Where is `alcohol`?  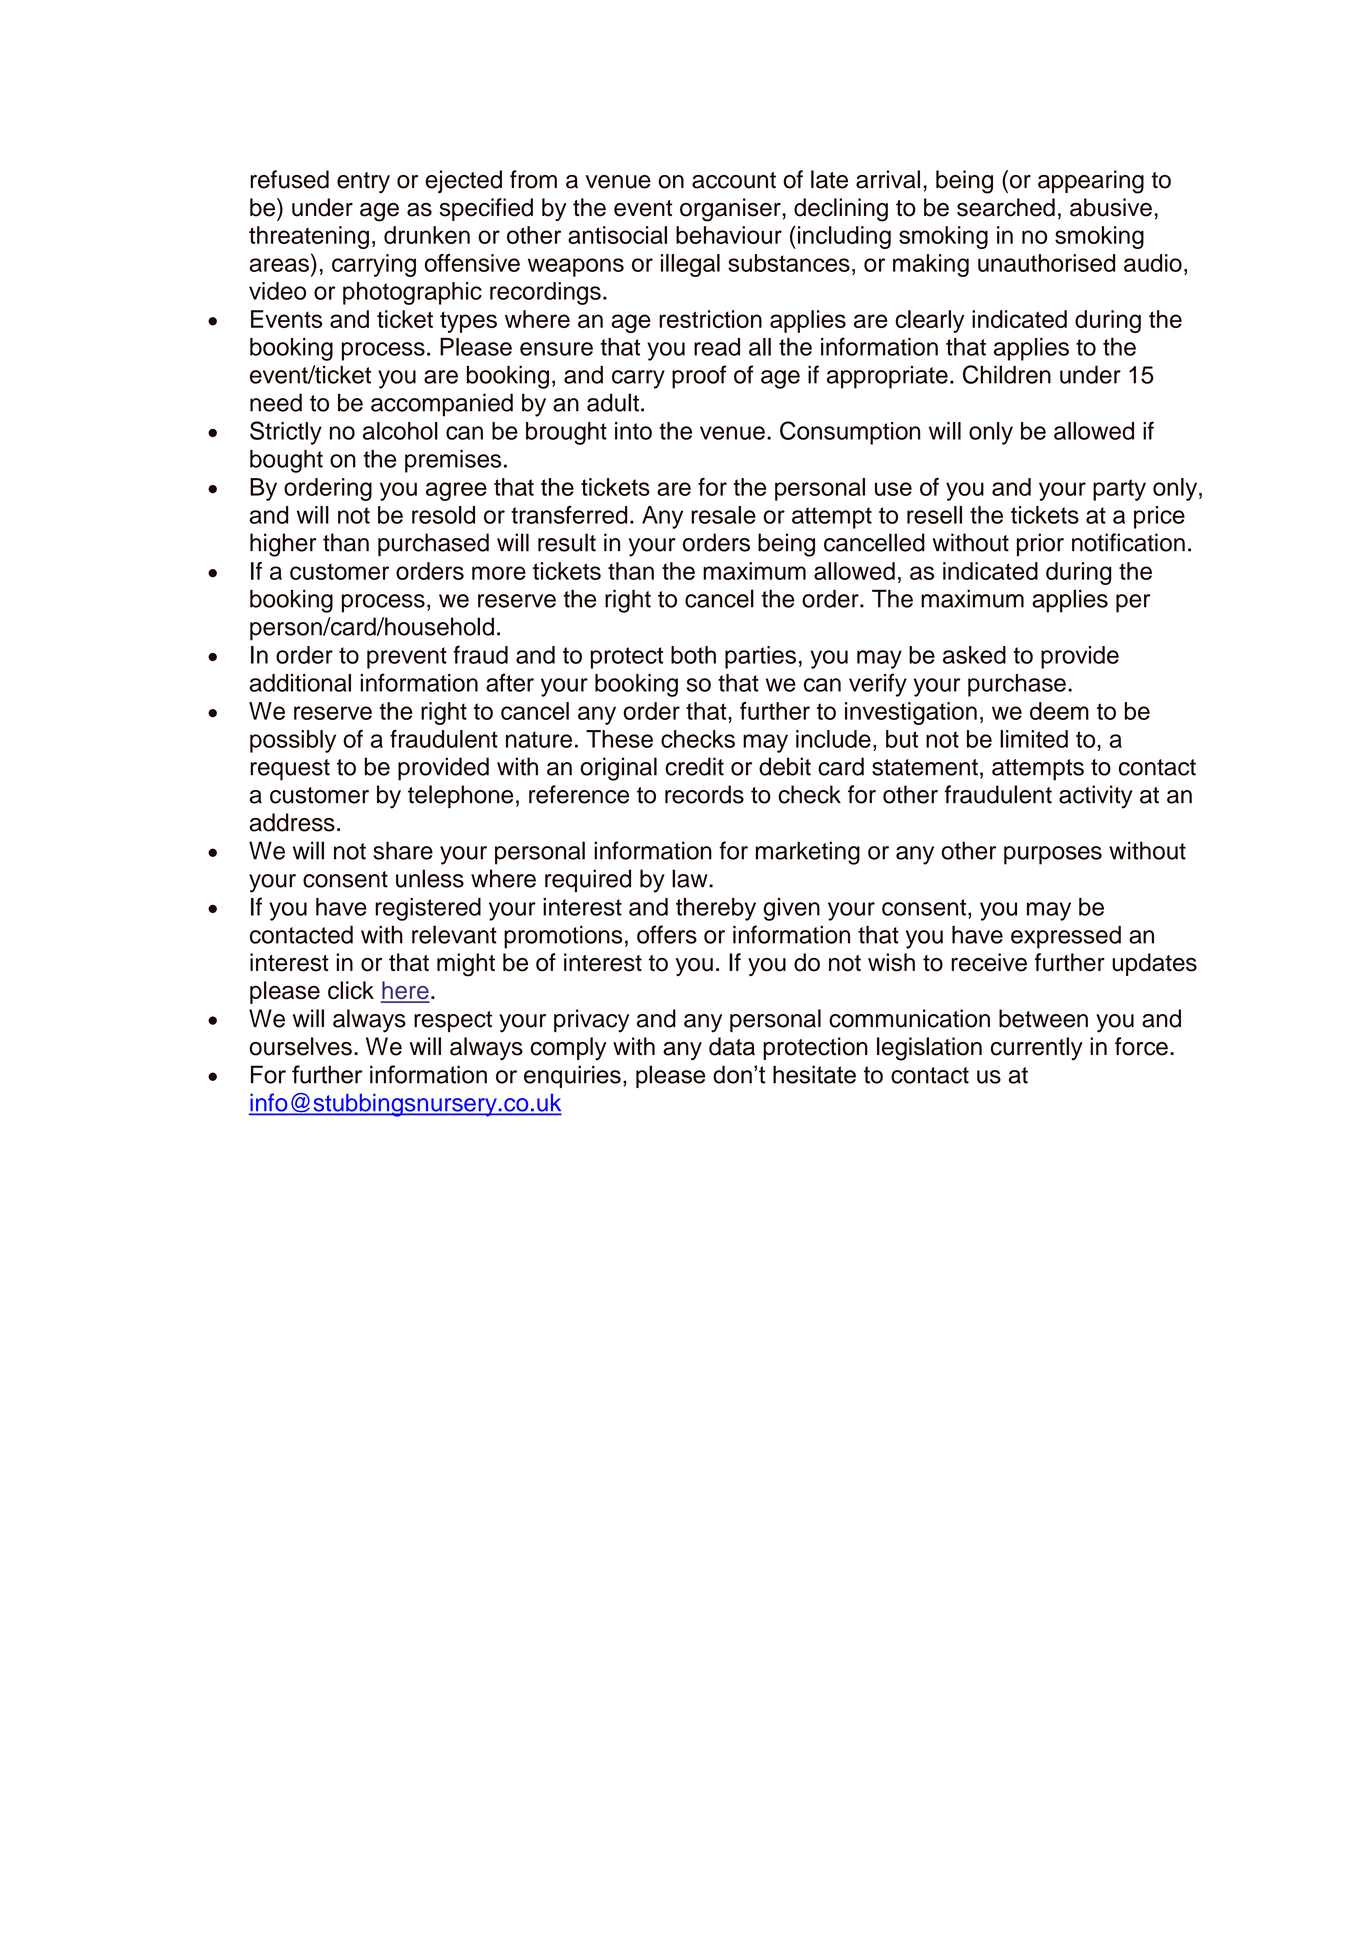
alcohol is located at coordinates (400, 431).
